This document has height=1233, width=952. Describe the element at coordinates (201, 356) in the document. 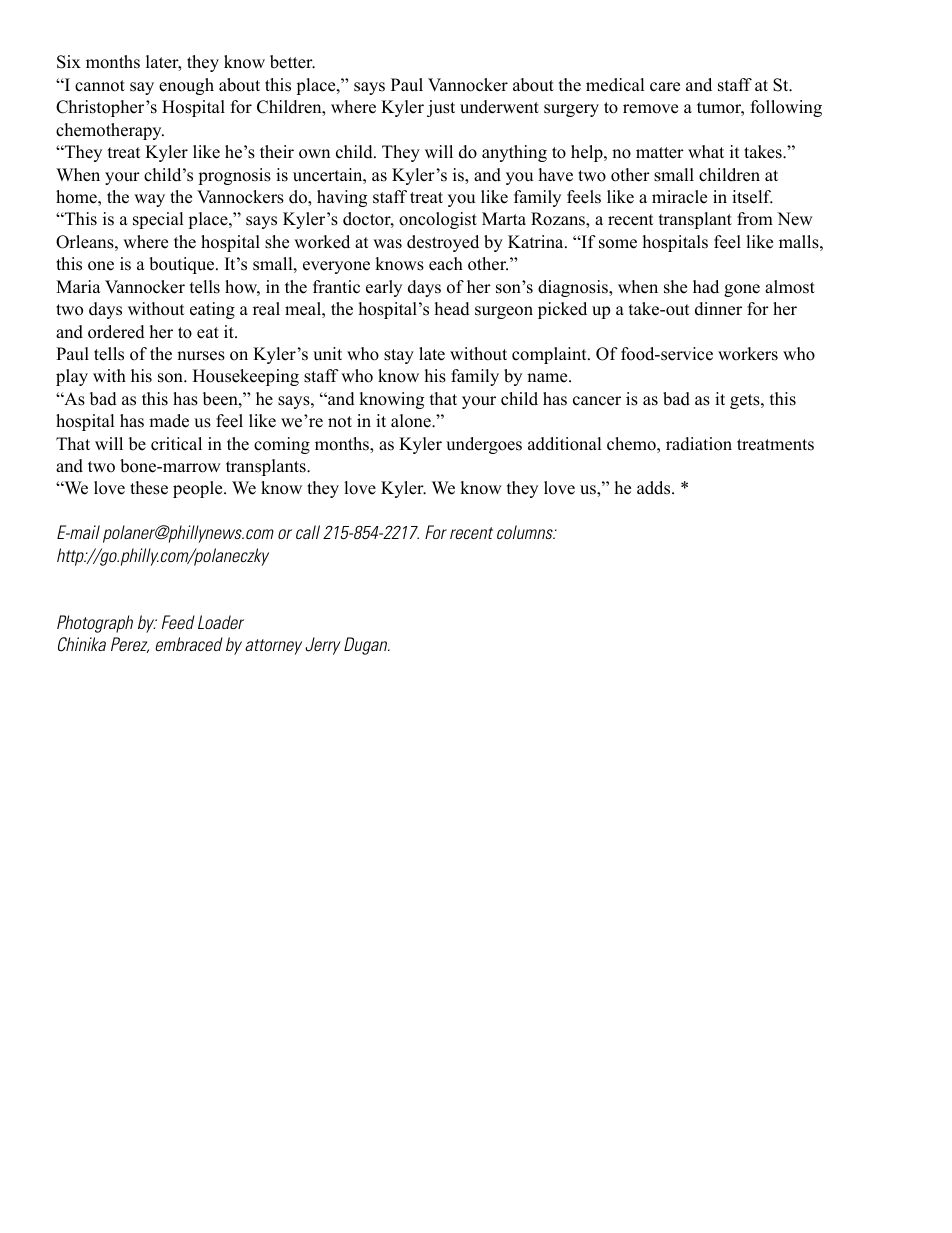

I see `nurses` at that location.
